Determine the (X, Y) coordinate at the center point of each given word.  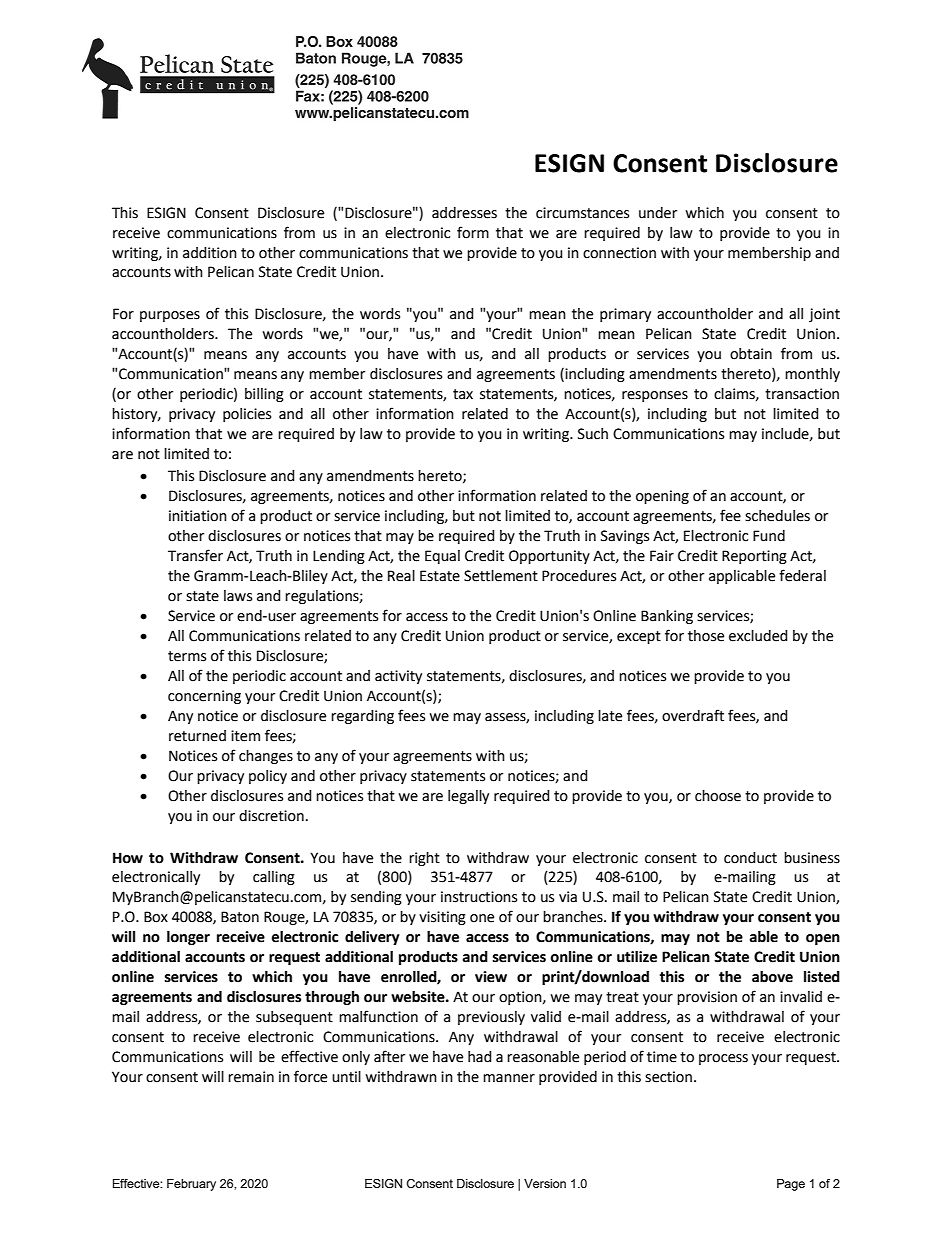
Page (791, 1185)
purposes (170, 316)
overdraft (693, 715)
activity (398, 677)
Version (545, 1183)
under (658, 213)
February (191, 1185)
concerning (204, 697)
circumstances (582, 213)
